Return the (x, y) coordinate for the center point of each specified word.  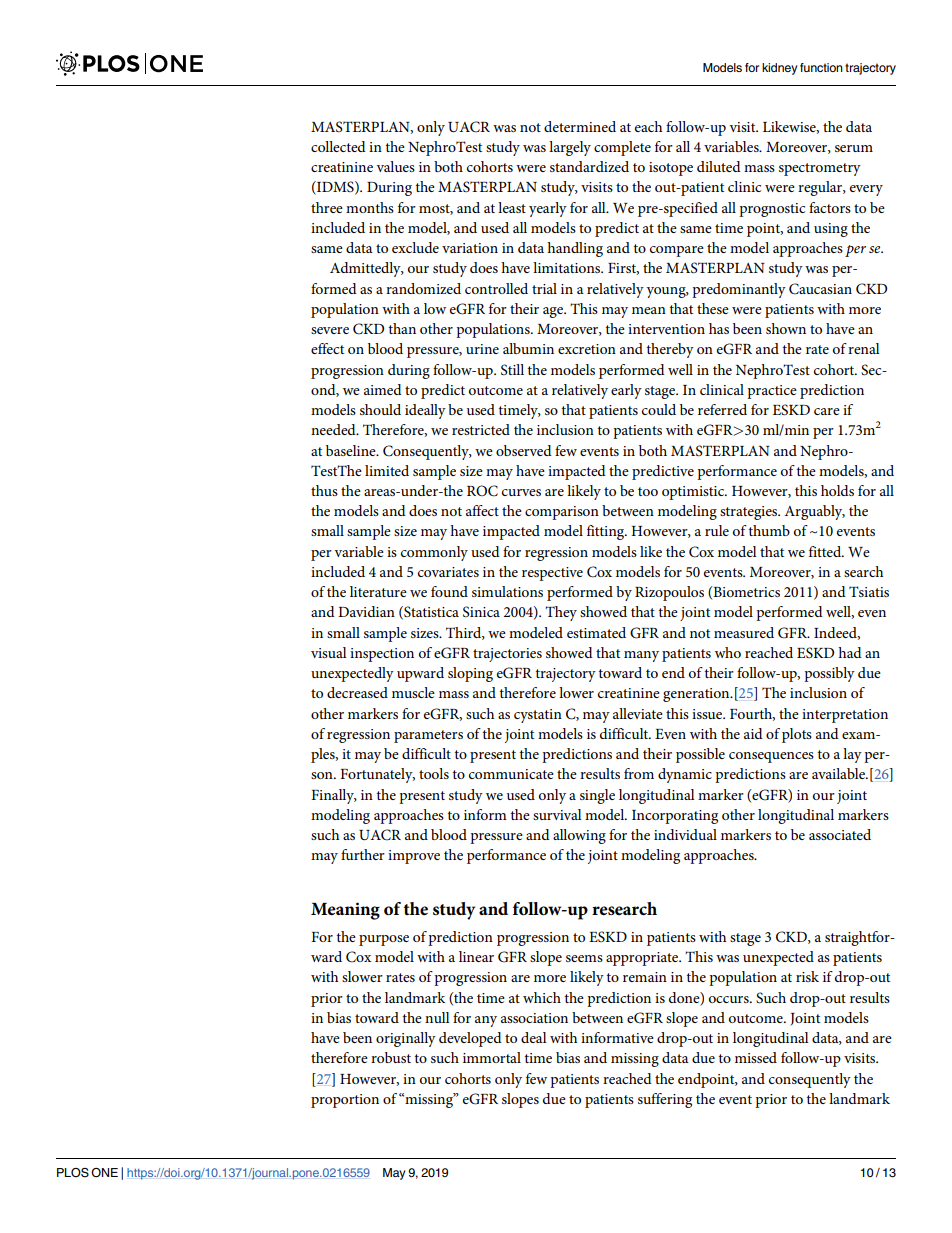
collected (338, 146)
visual (329, 652)
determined (580, 126)
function (821, 67)
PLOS (73, 1173)
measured (744, 632)
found (449, 591)
